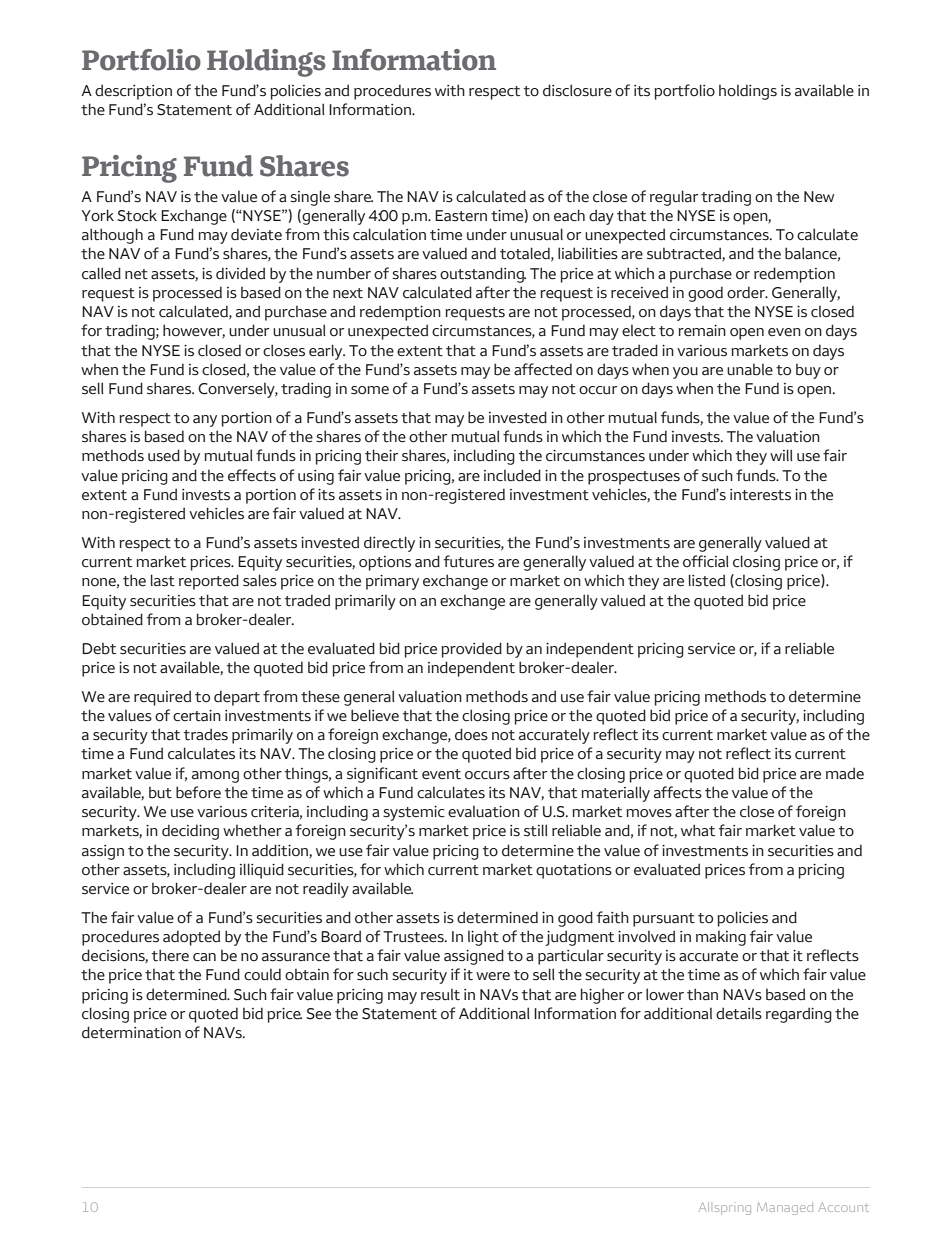 The height and width of the screenshot is (1241, 952). Describe the element at coordinates (162, 698) in the screenshot. I see `required` at that location.
